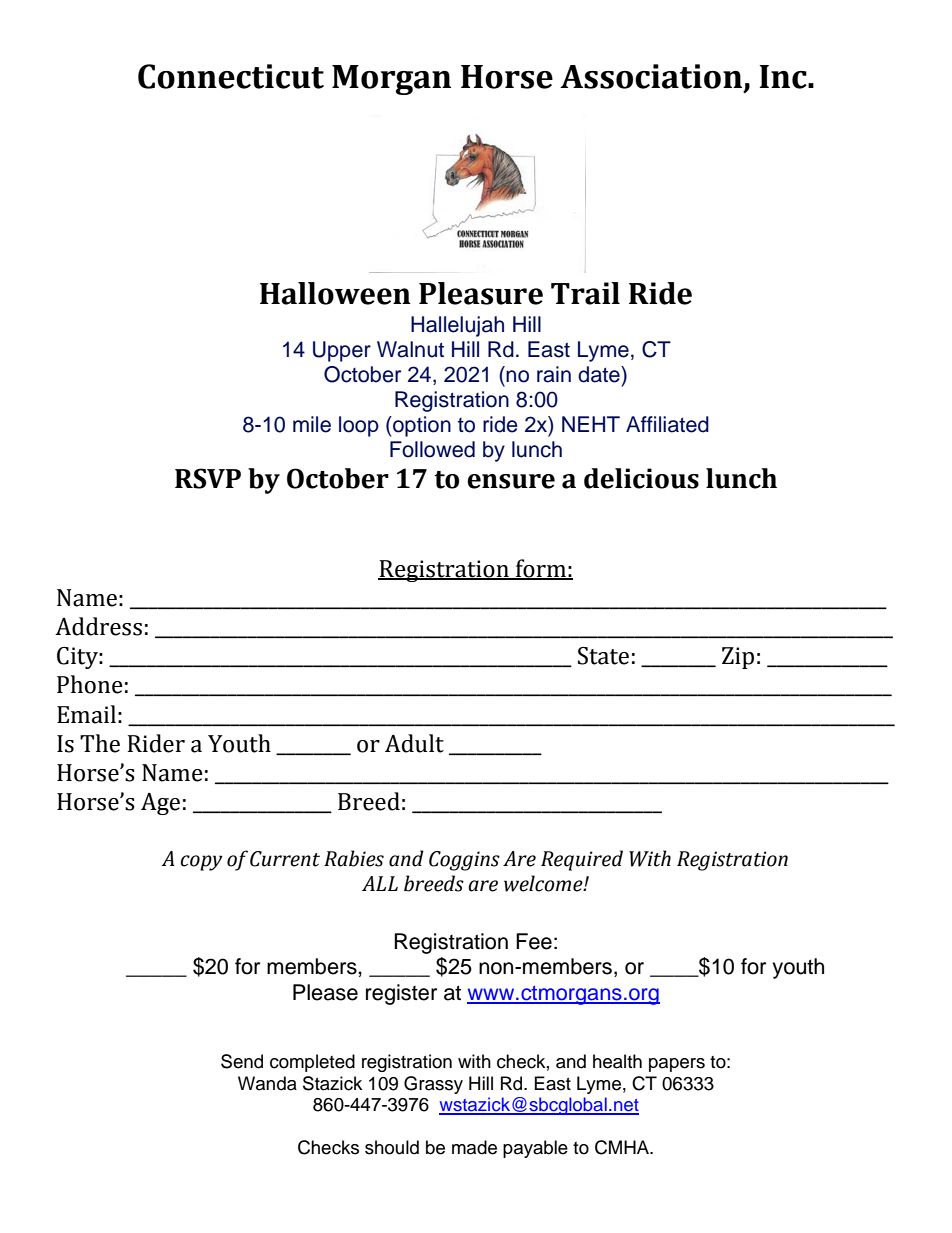 Image resolution: width=952 pixels, height=1233 pixels. What do you see at coordinates (541, 569) in the screenshot?
I see `form` at bounding box center [541, 569].
